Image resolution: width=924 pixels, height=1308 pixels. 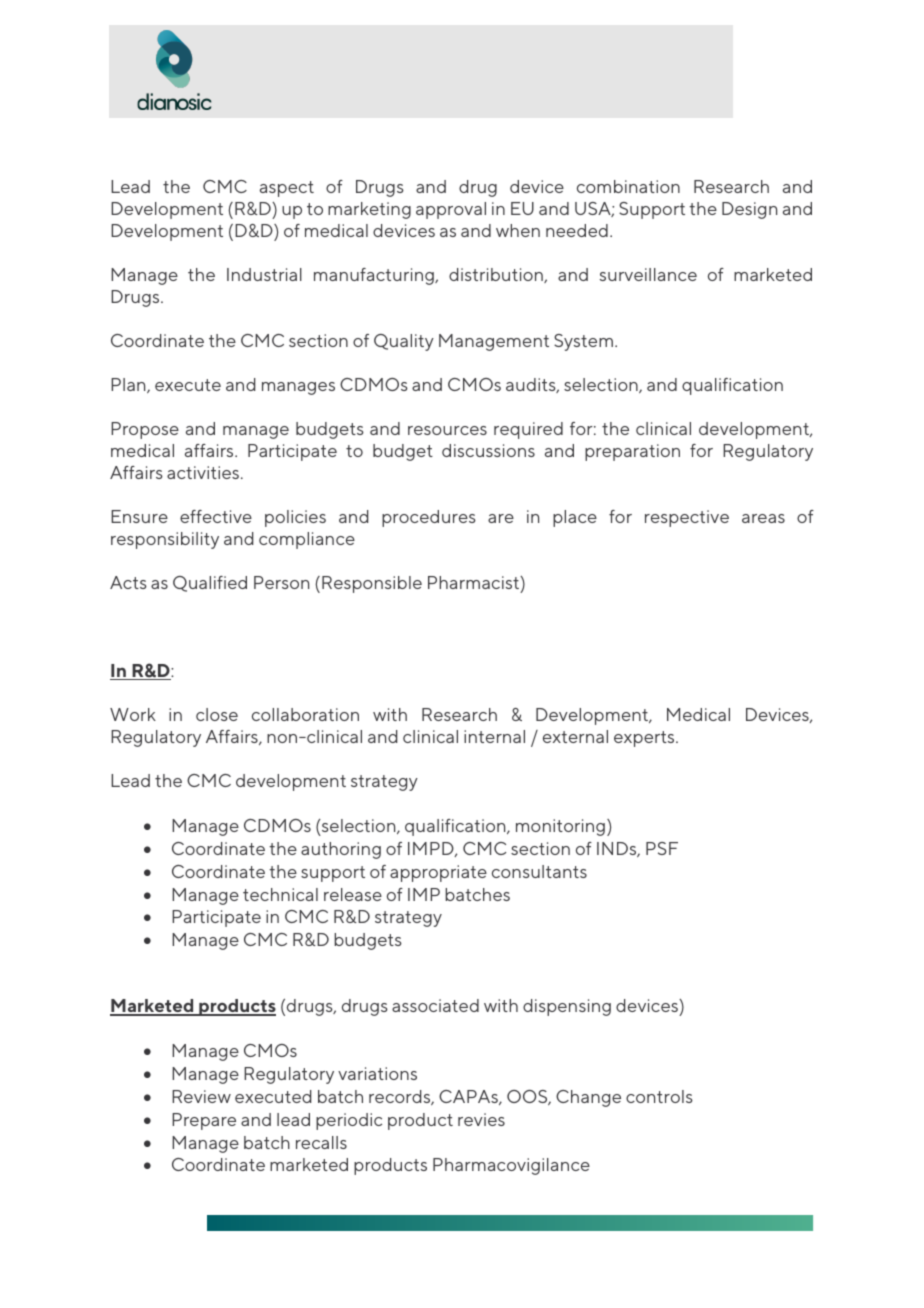 I want to click on Design, so click(x=749, y=210).
